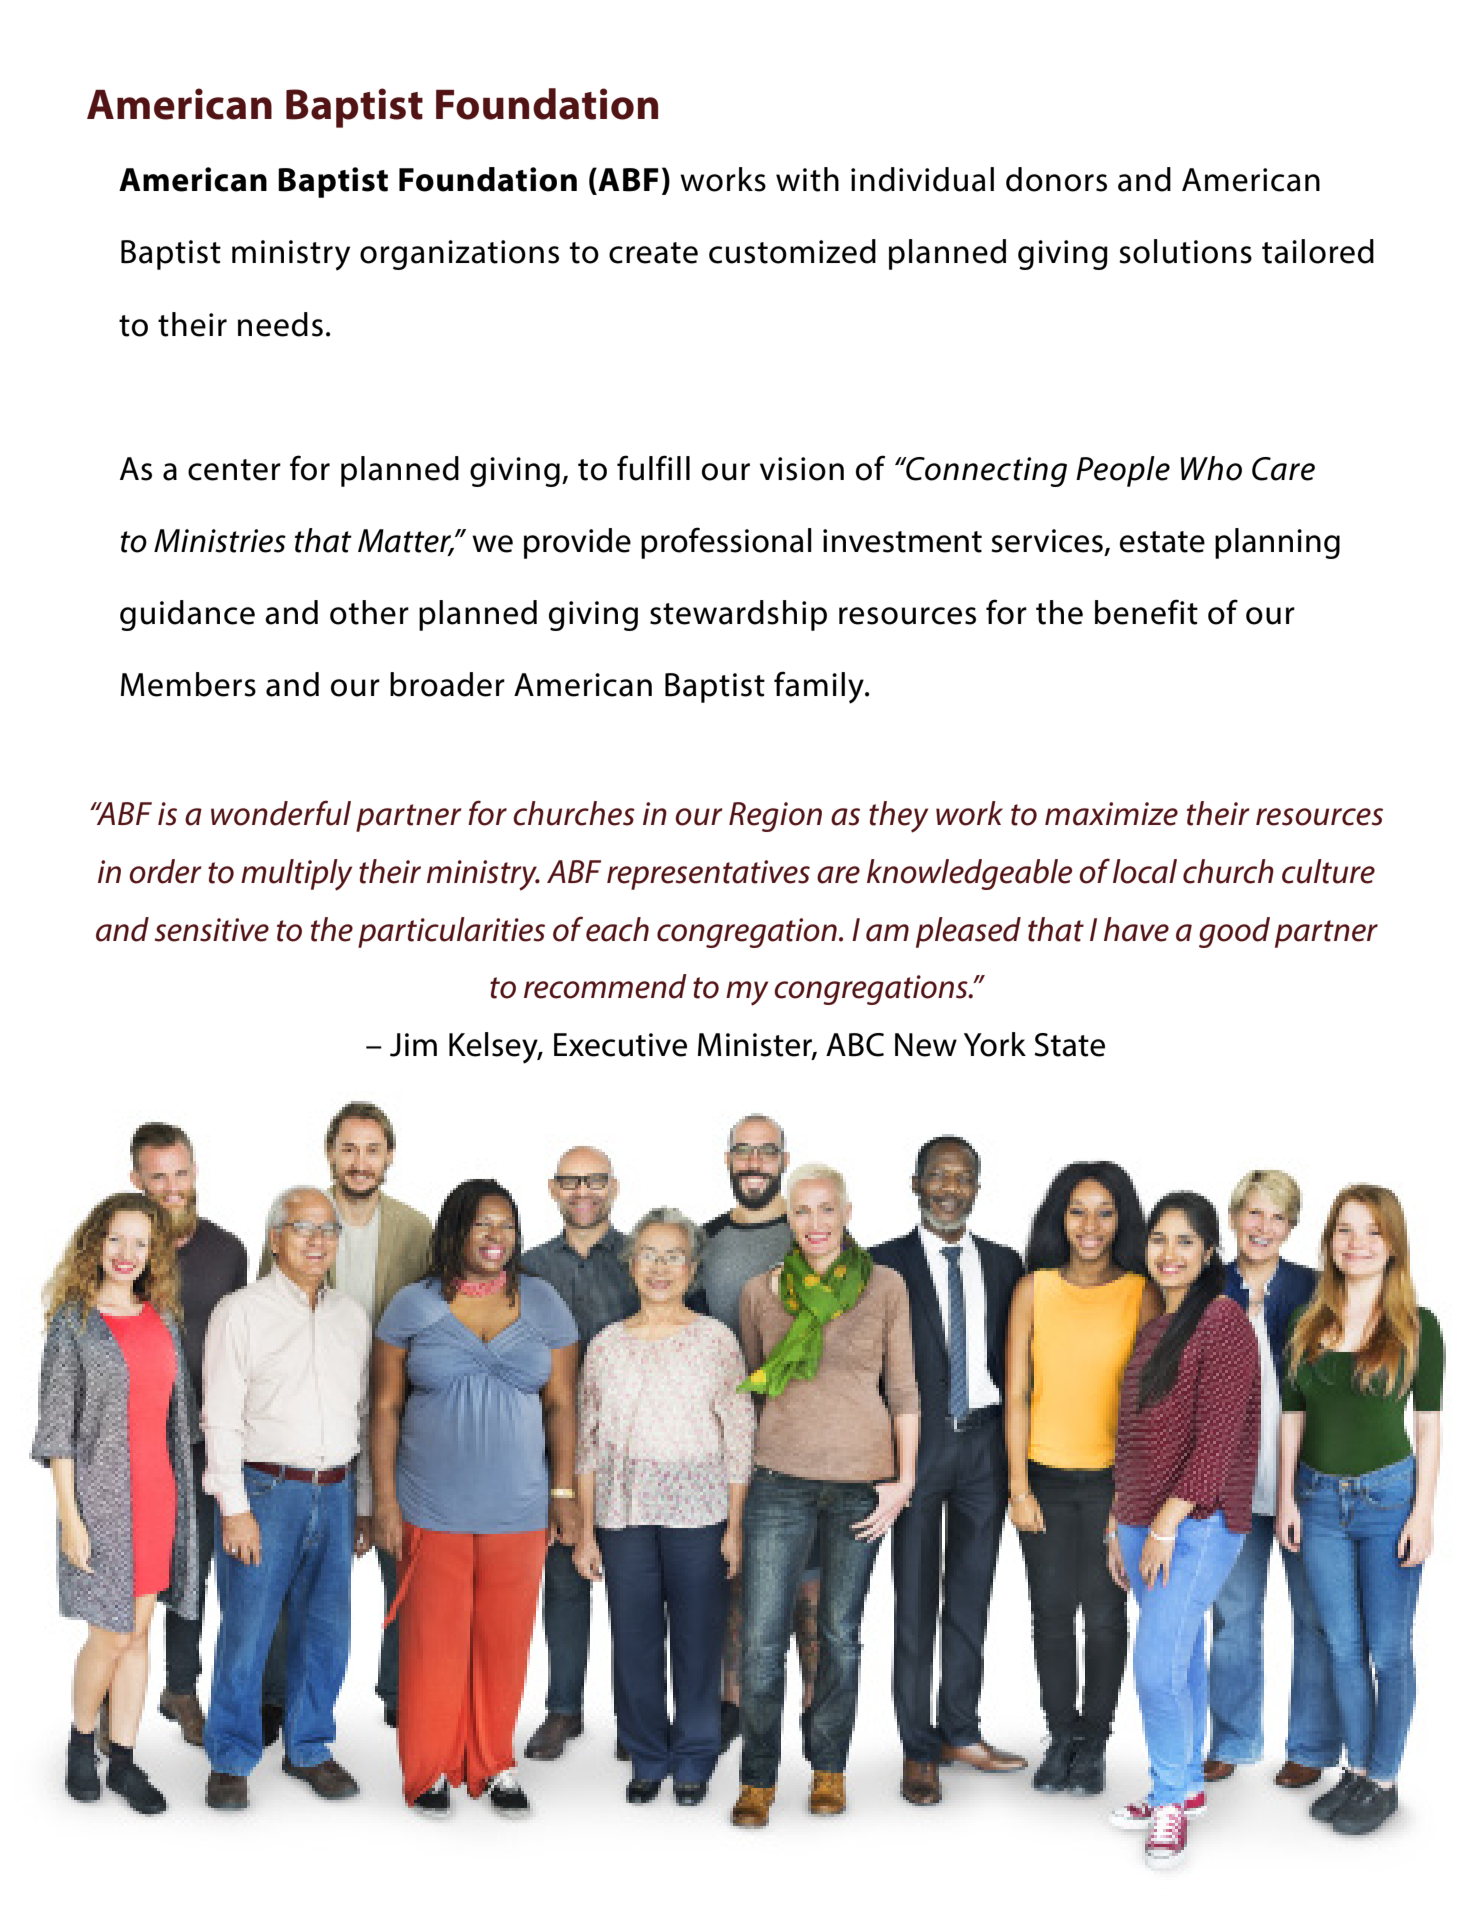 The image size is (1472, 1905). Describe the element at coordinates (1146, 612) in the screenshot. I see `benefit` at that location.
